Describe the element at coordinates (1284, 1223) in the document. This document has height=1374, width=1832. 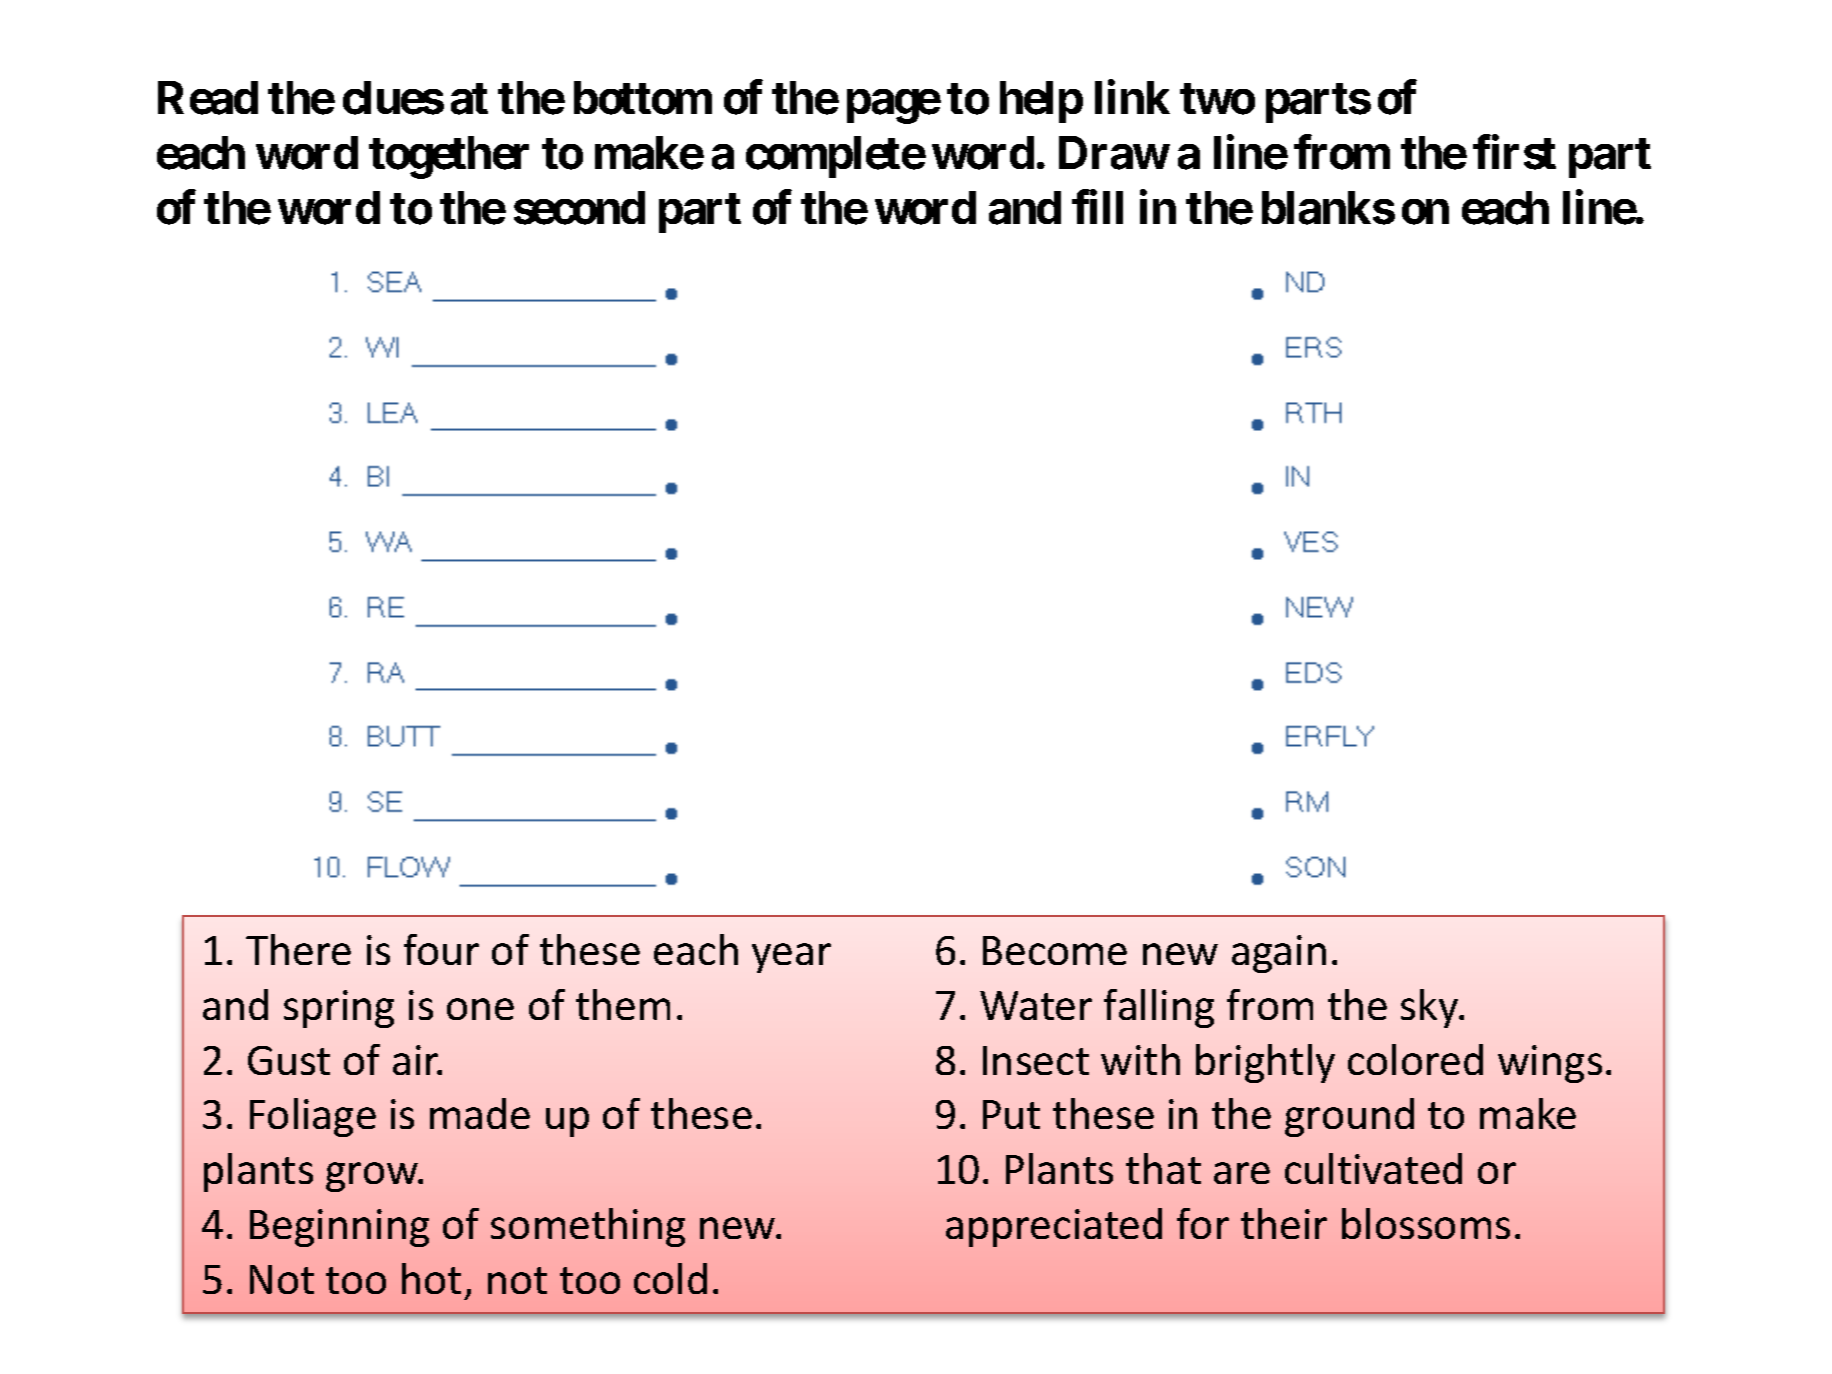
I see `their` at that location.
